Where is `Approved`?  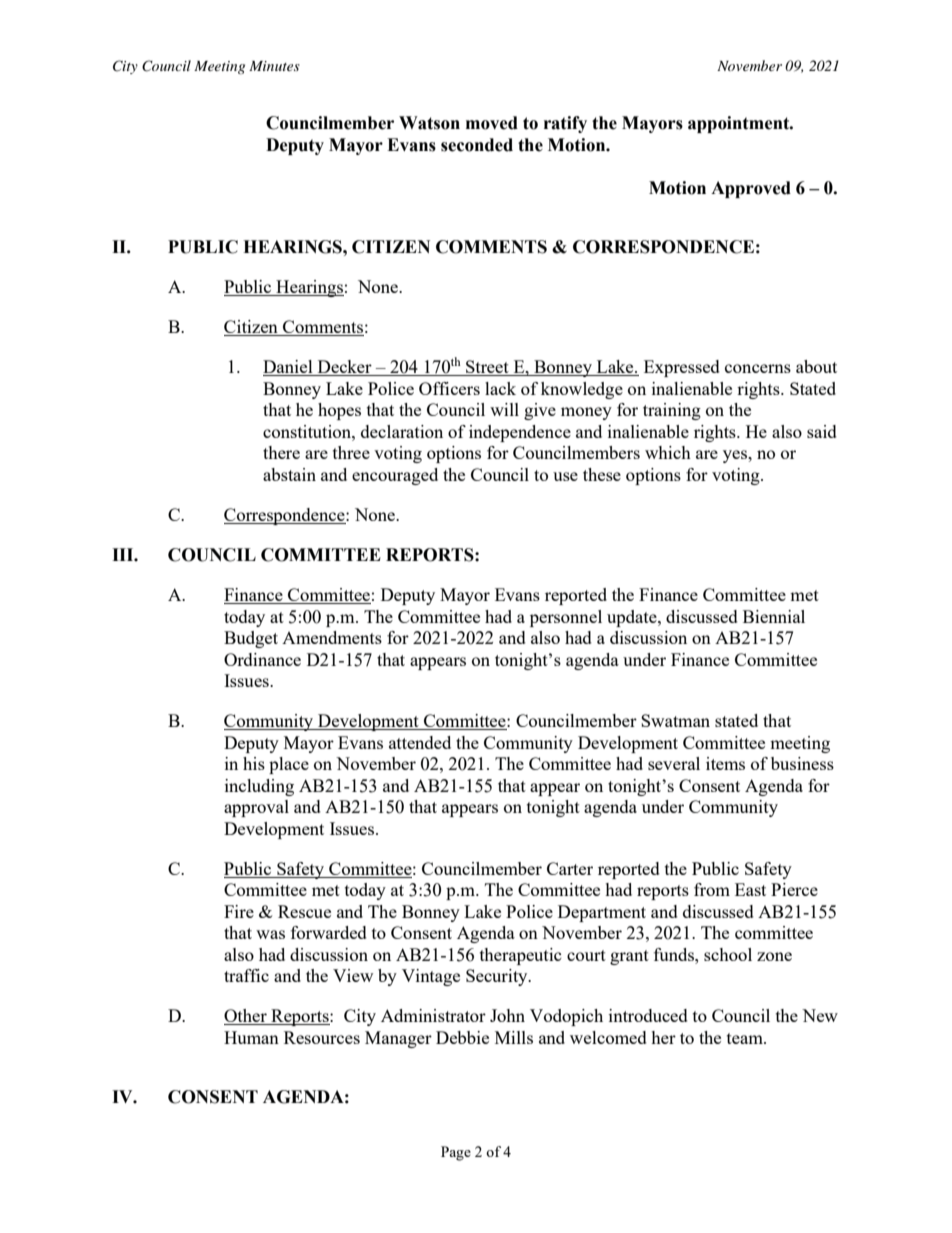
Approved is located at coordinates (751, 189).
